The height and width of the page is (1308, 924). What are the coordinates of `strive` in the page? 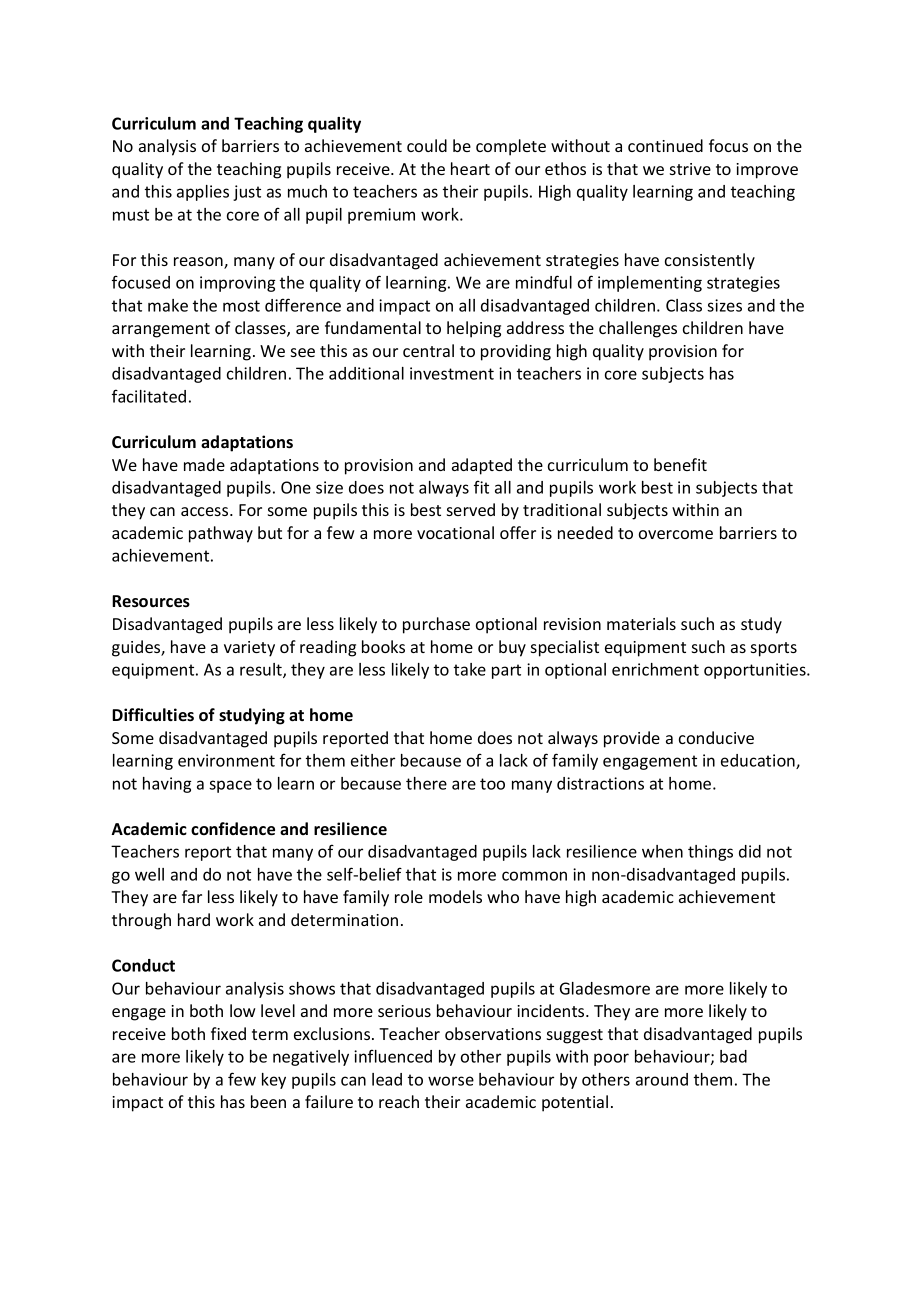 It's located at (690, 169).
